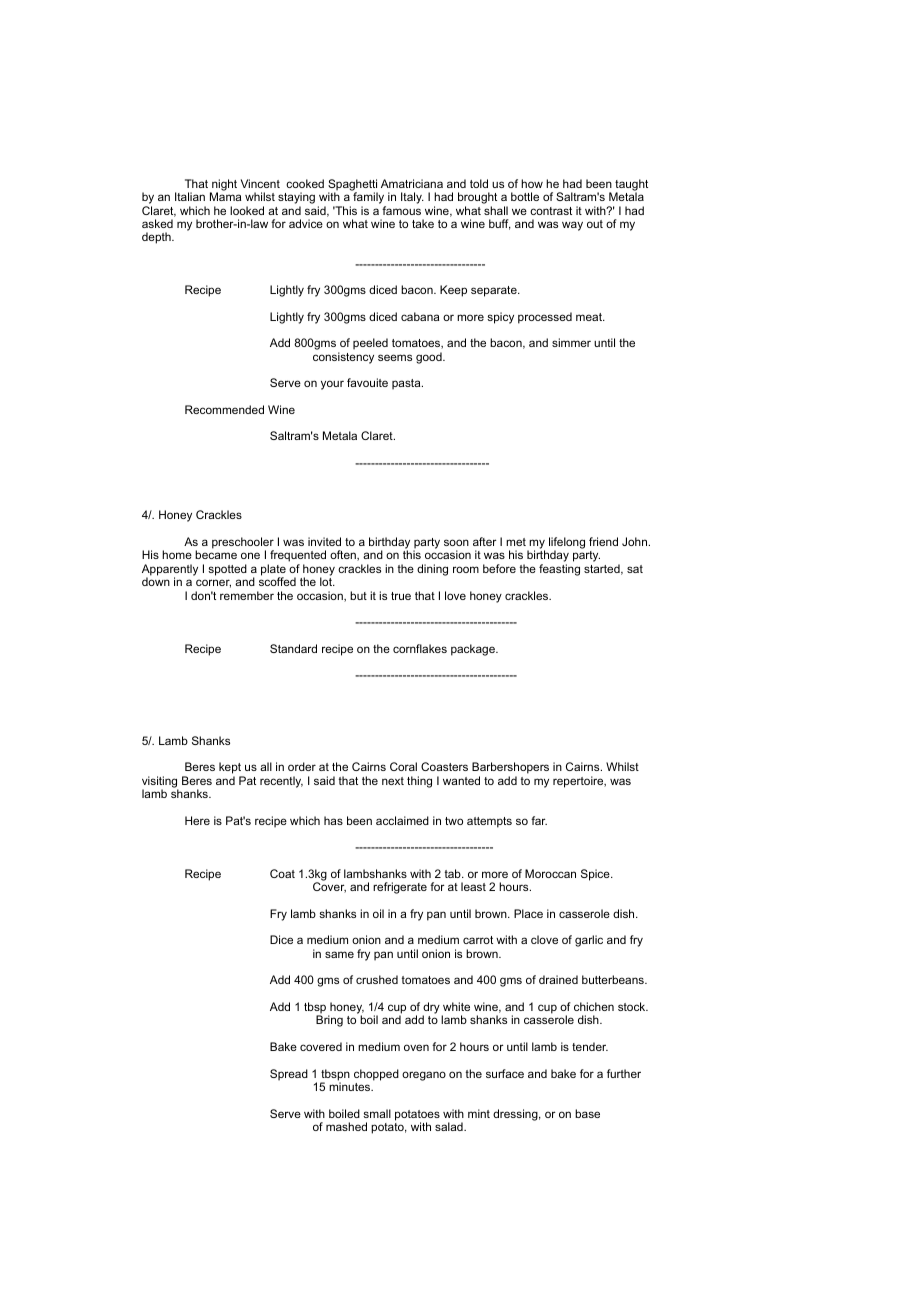  What do you see at coordinates (572, 226) in the image?
I see `way` at bounding box center [572, 226].
